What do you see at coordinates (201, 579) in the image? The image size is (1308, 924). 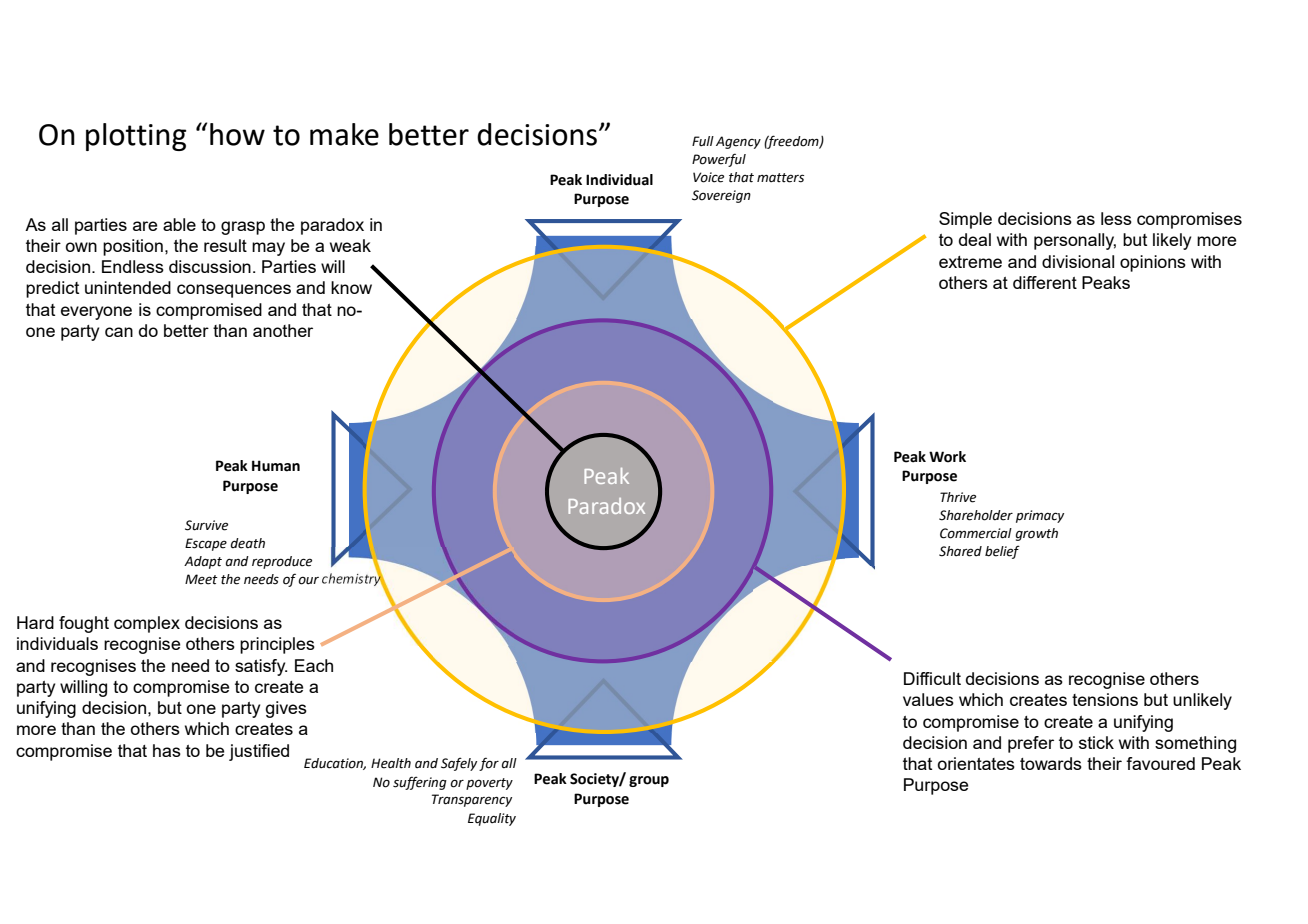 I see `Meet` at bounding box center [201, 579].
